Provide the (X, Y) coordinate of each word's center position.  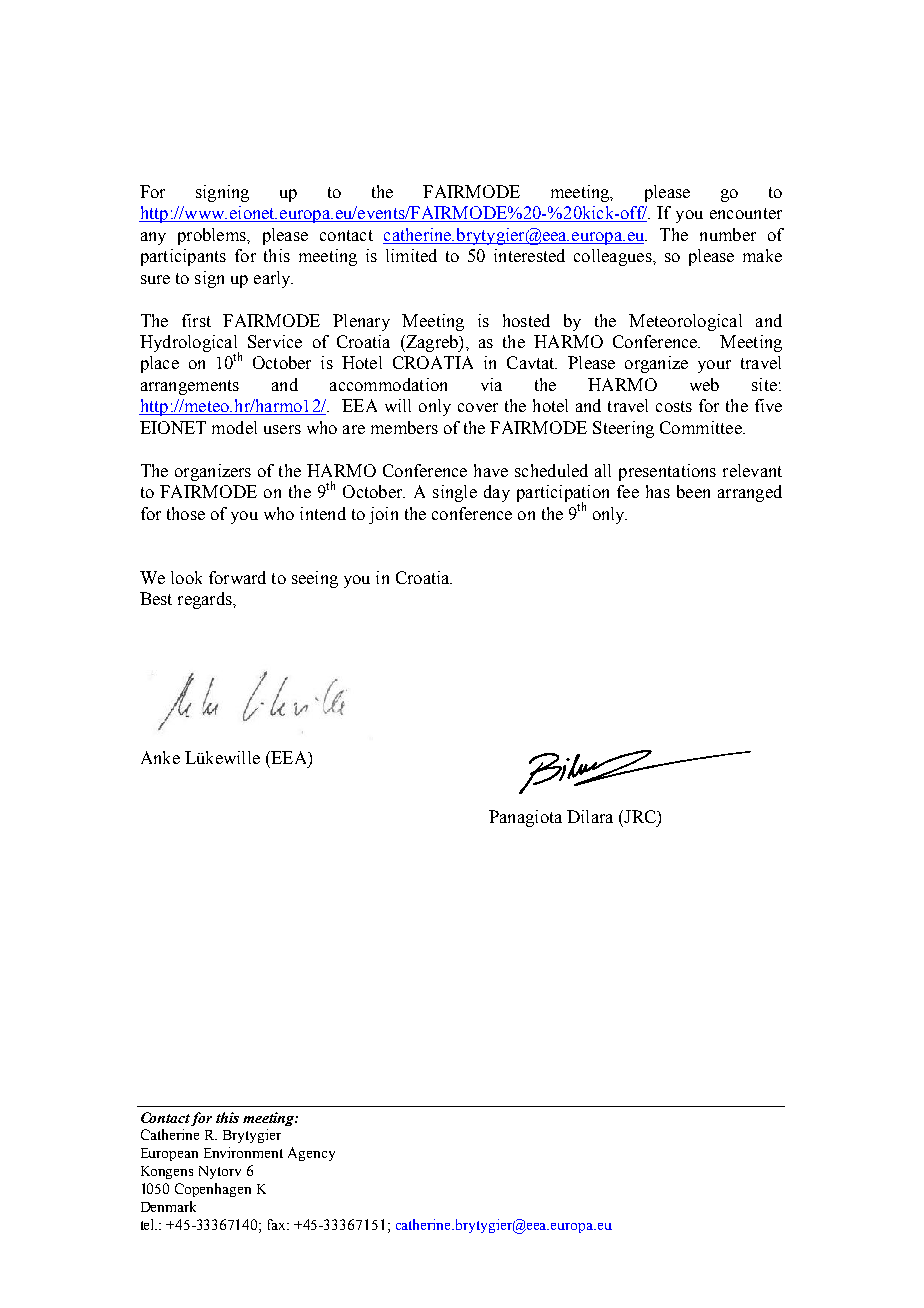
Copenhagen (213, 1190)
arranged (750, 493)
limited (411, 255)
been (693, 491)
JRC (640, 816)
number (728, 234)
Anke (160, 757)
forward (237, 577)
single (455, 493)
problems (213, 236)
